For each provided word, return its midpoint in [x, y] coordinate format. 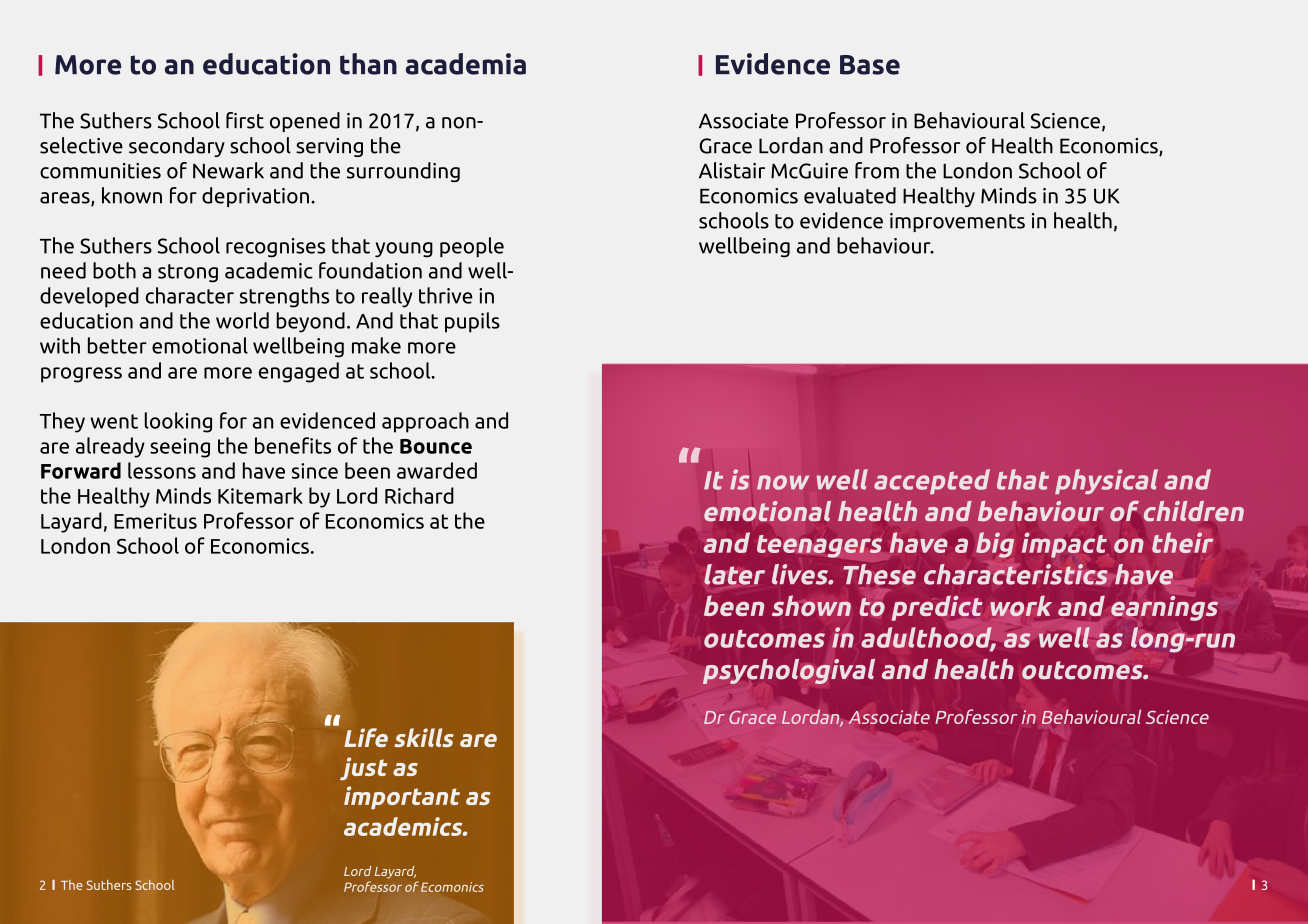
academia [466, 64]
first [245, 120]
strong [188, 273]
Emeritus [155, 521]
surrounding [403, 172]
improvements [957, 222]
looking [178, 422]
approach [425, 422]
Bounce [436, 446]
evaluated [850, 195]
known [132, 195]
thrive [446, 295]
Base [870, 65]
